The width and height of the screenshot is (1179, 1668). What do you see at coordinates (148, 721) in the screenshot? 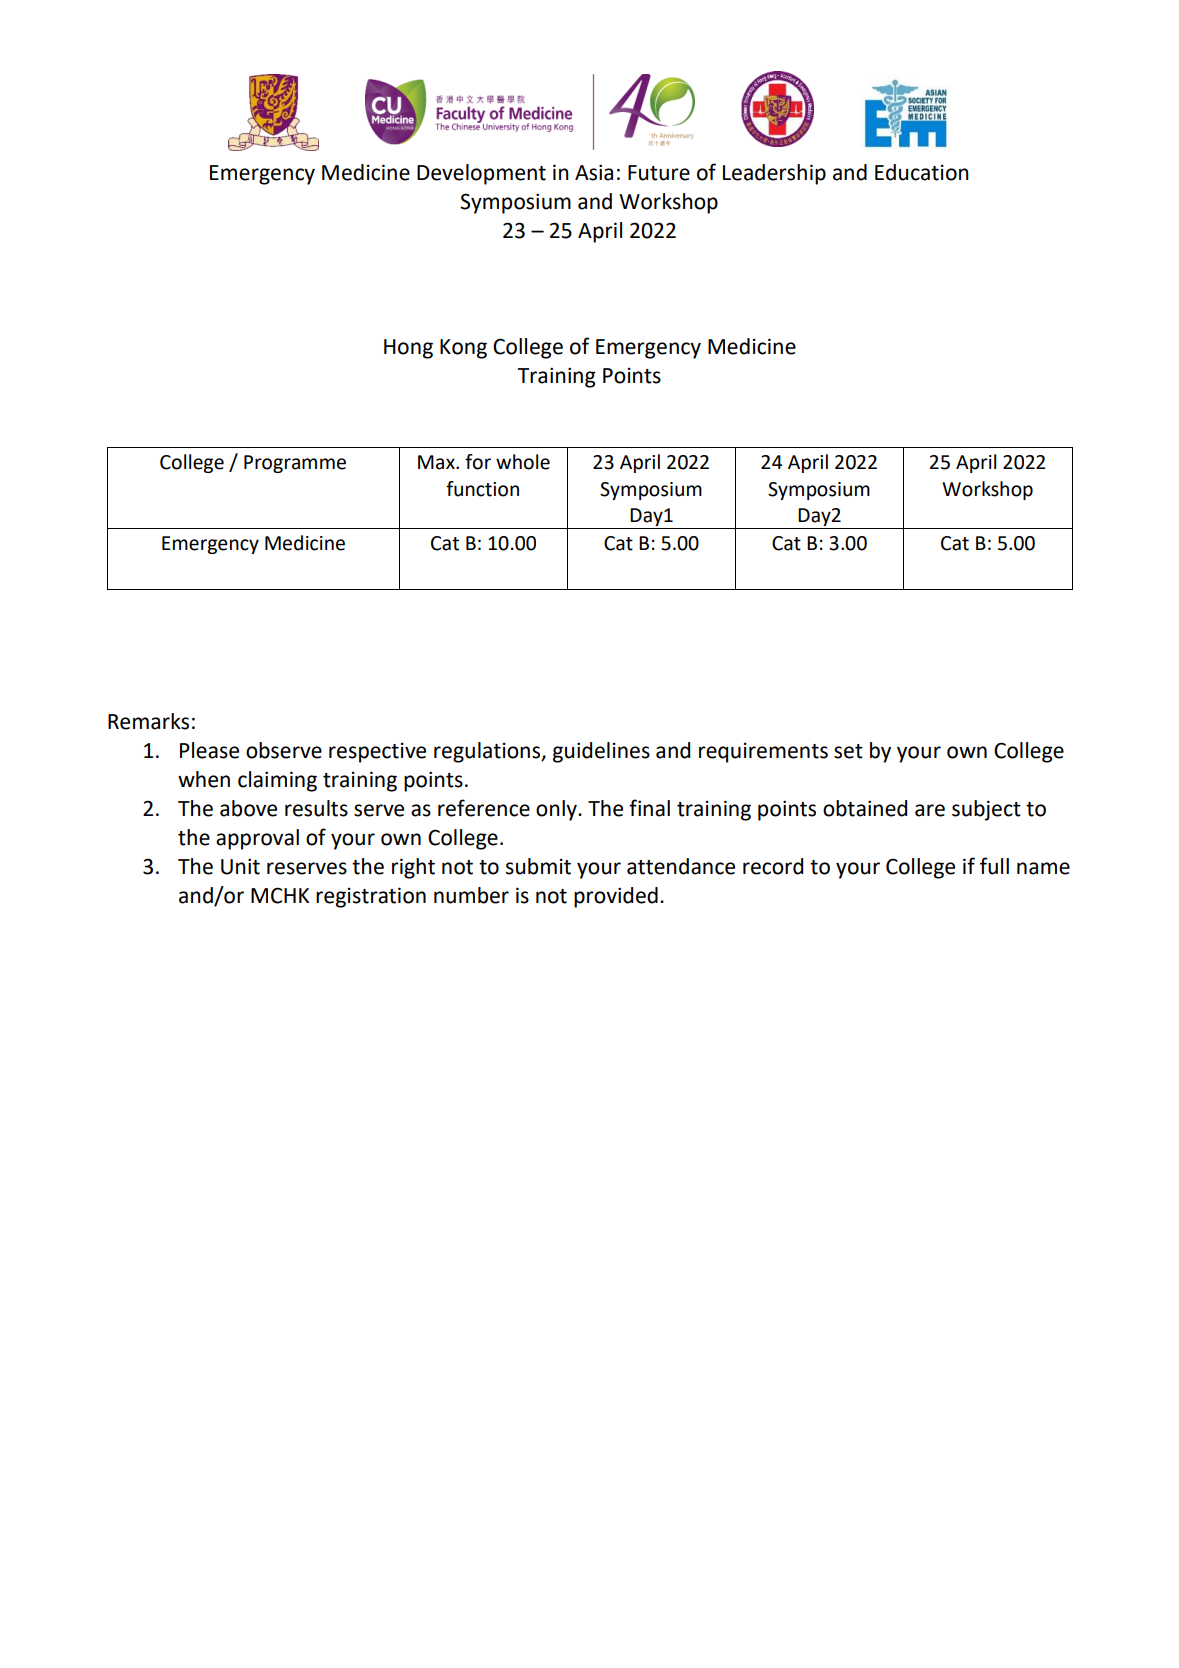
I see `Remarks` at bounding box center [148, 721].
